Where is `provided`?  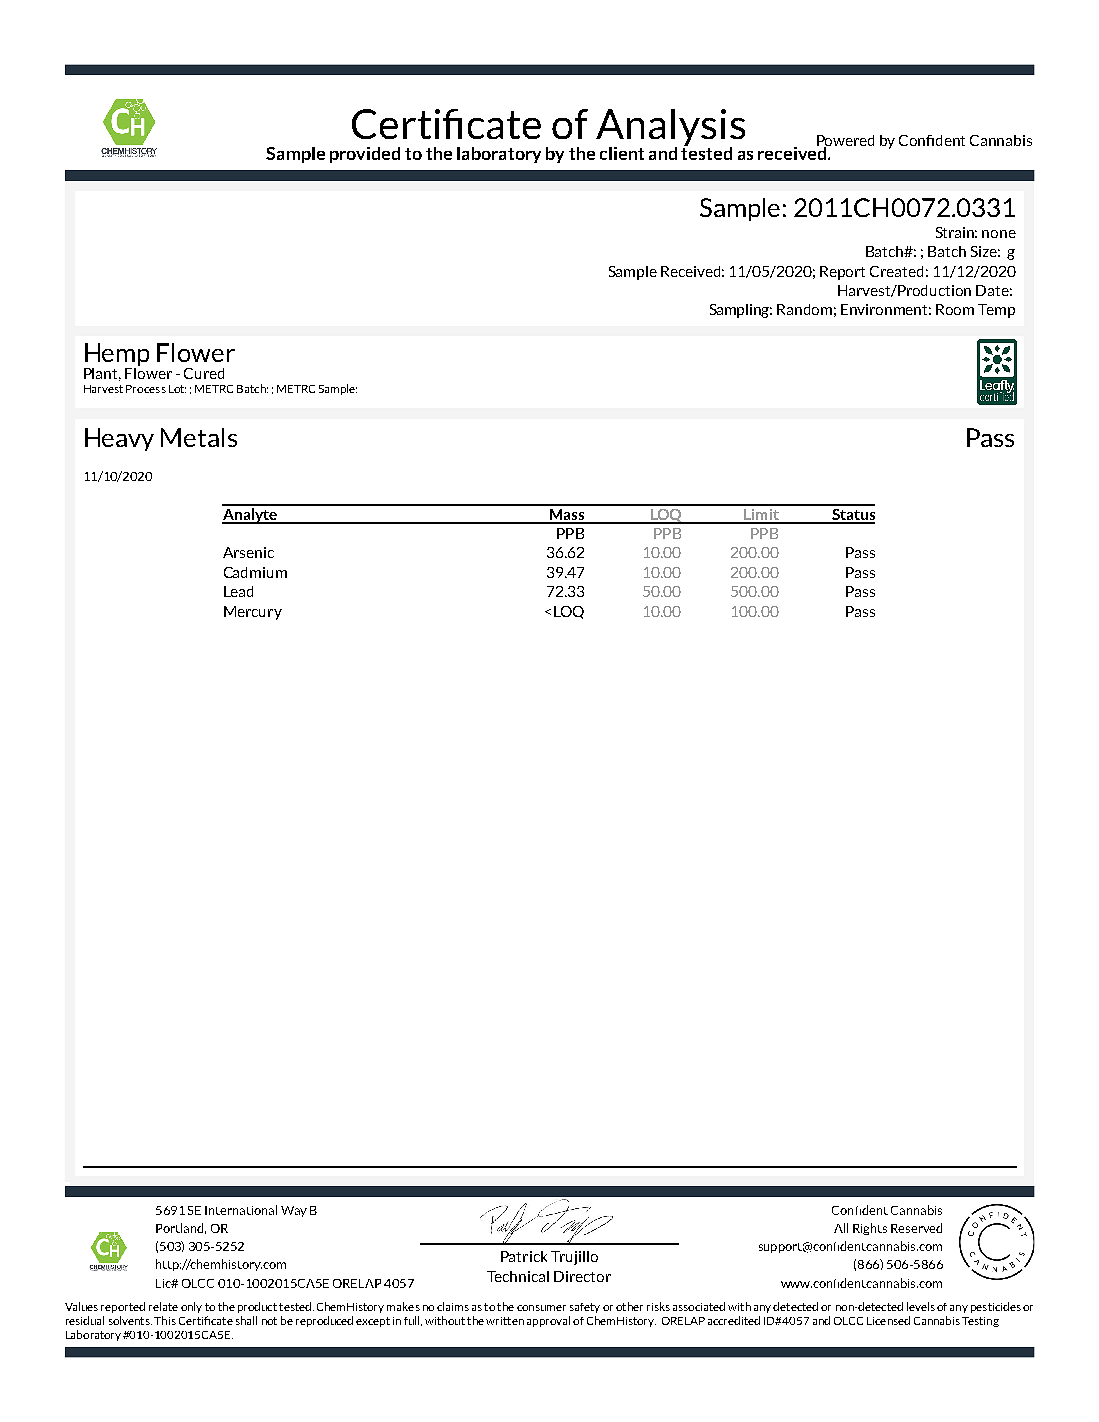 provided is located at coordinates (365, 155).
